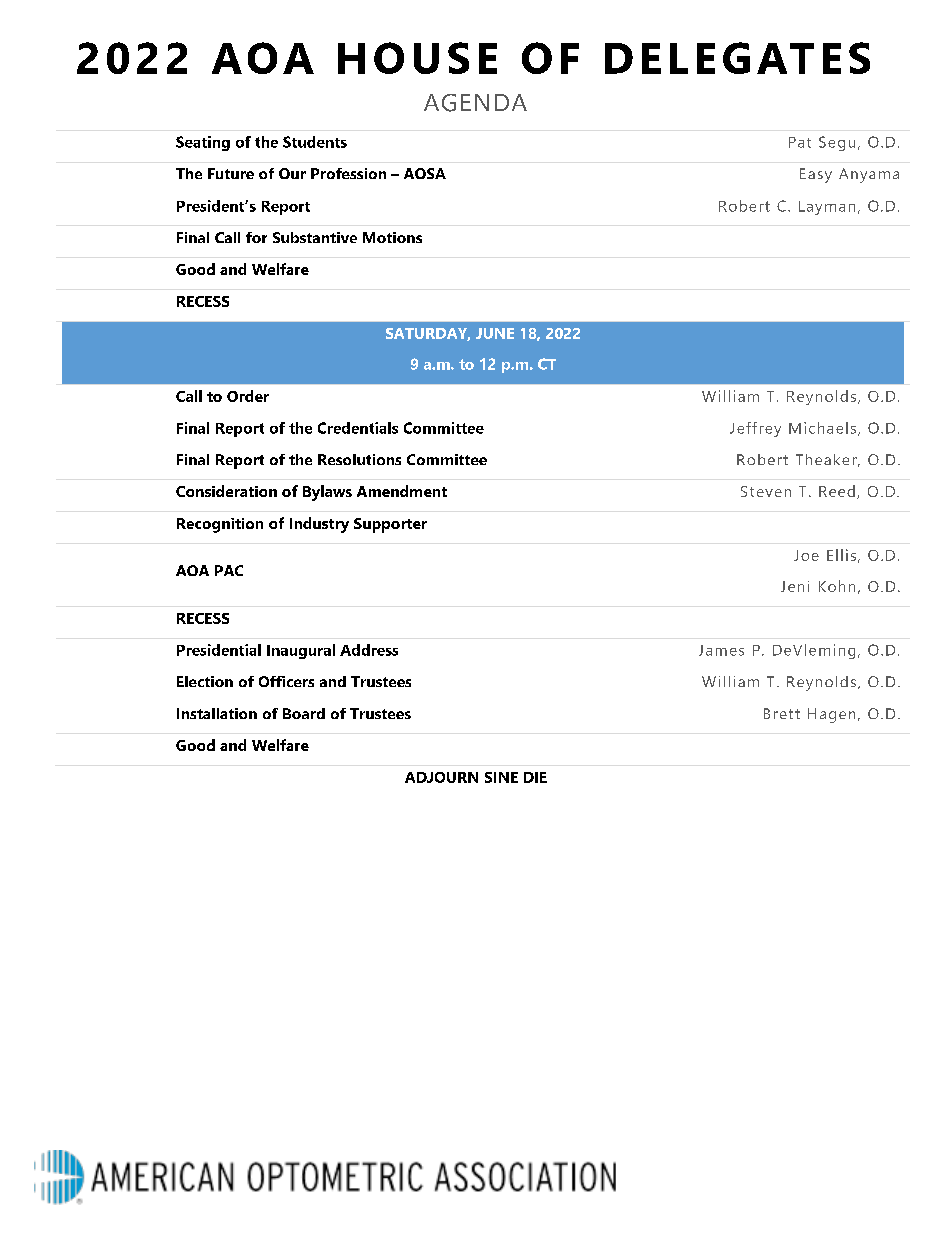  I want to click on JUNE, so click(495, 333).
